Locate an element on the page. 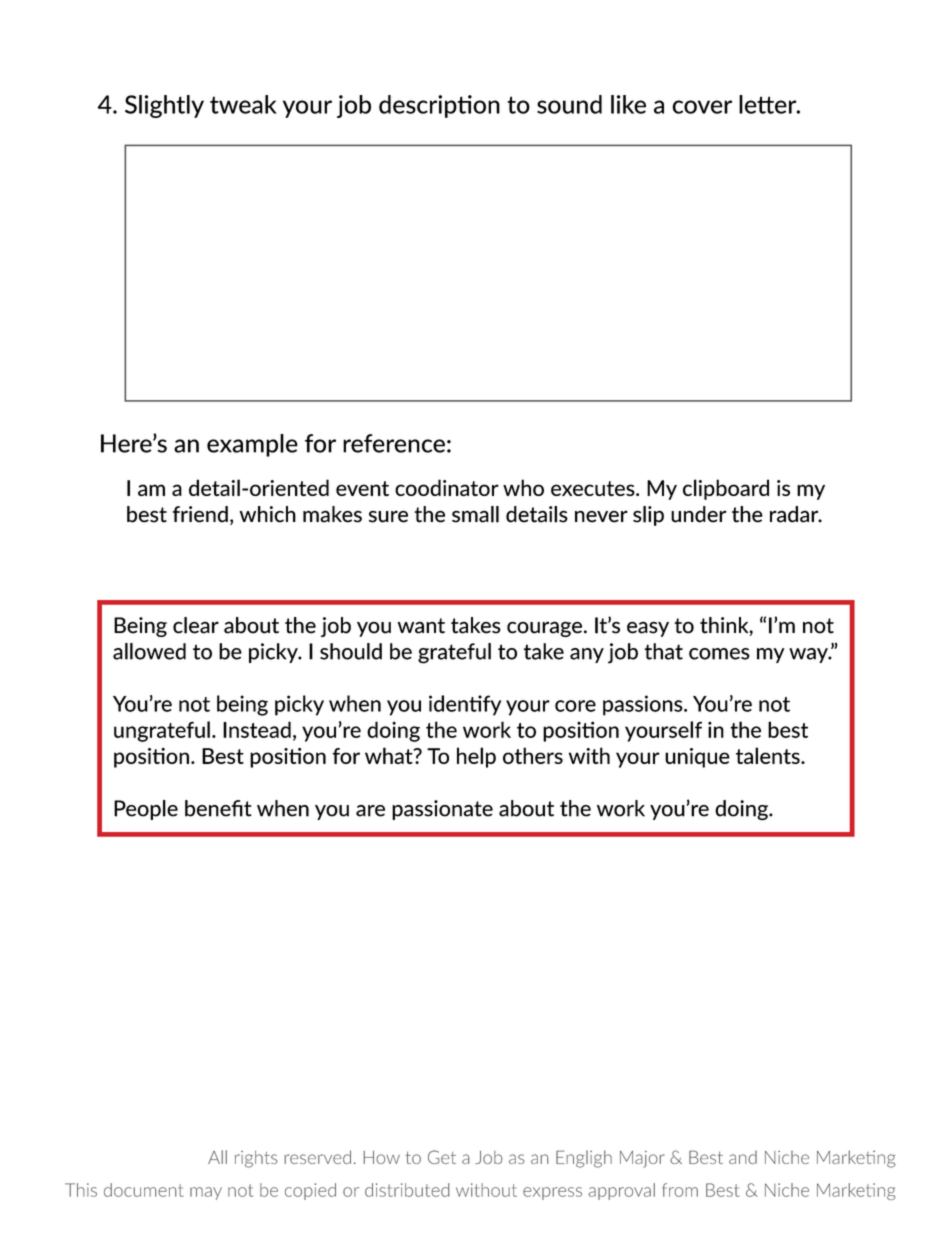 The image size is (952, 1233). document is located at coordinates (143, 1190).
